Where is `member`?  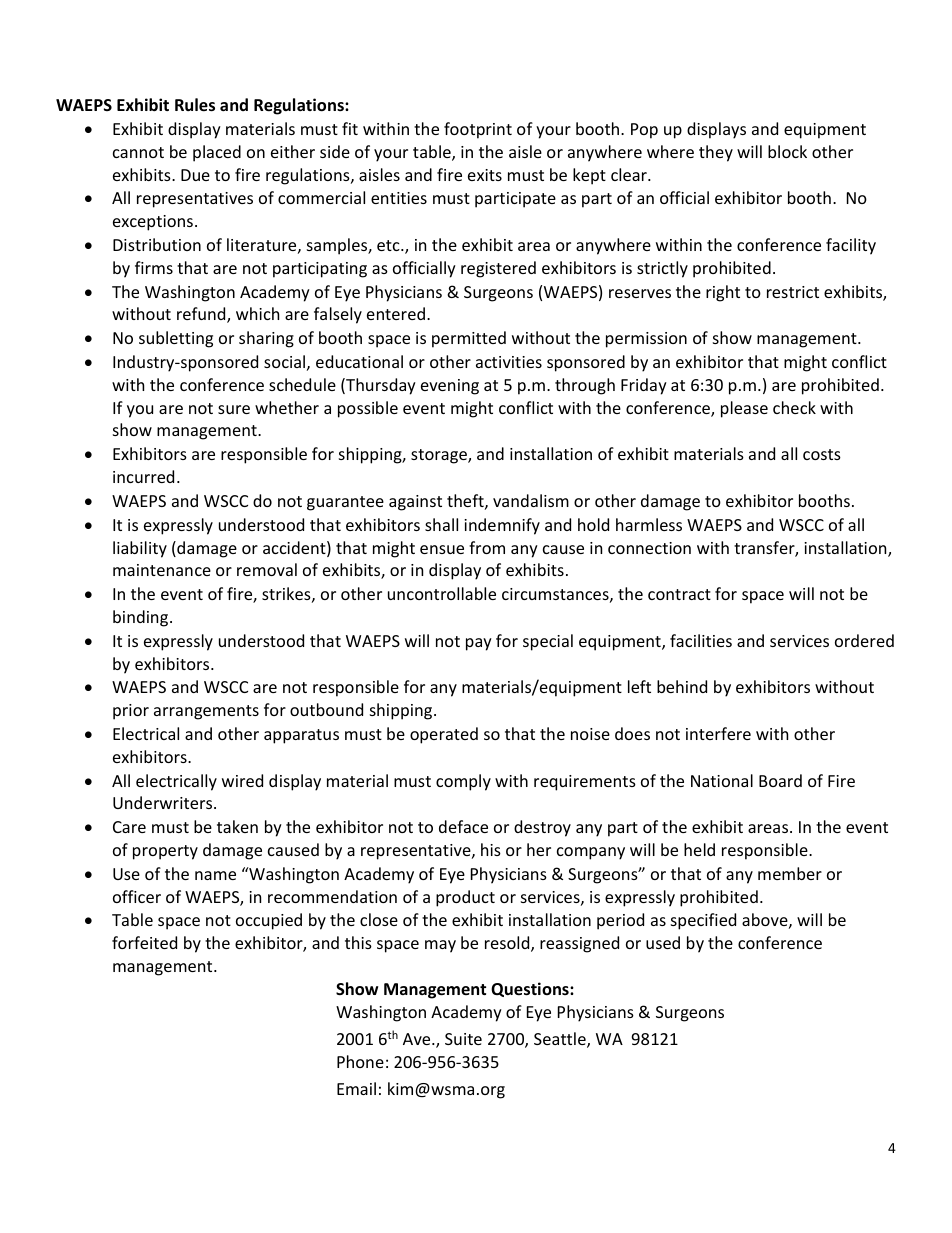
member is located at coordinates (790, 873).
